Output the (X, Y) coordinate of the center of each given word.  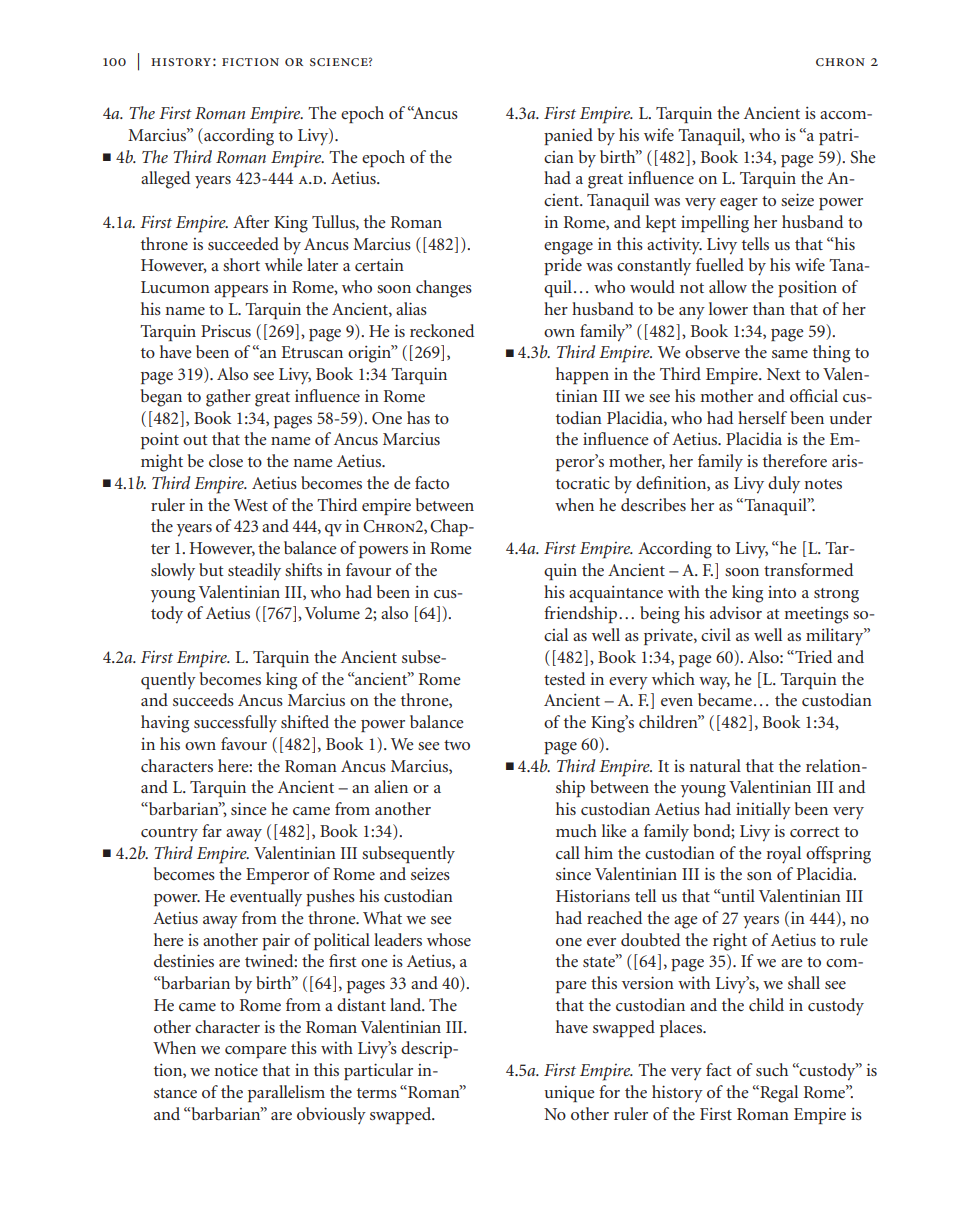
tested (564, 678)
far (212, 830)
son (759, 876)
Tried (812, 656)
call (568, 852)
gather (228, 398)
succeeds (203, 699)
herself (762, 417)
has (418, 417)
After (251, 221)
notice (236, 1070)
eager (739, 204)
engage (568, 248)
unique (569, 1094)
